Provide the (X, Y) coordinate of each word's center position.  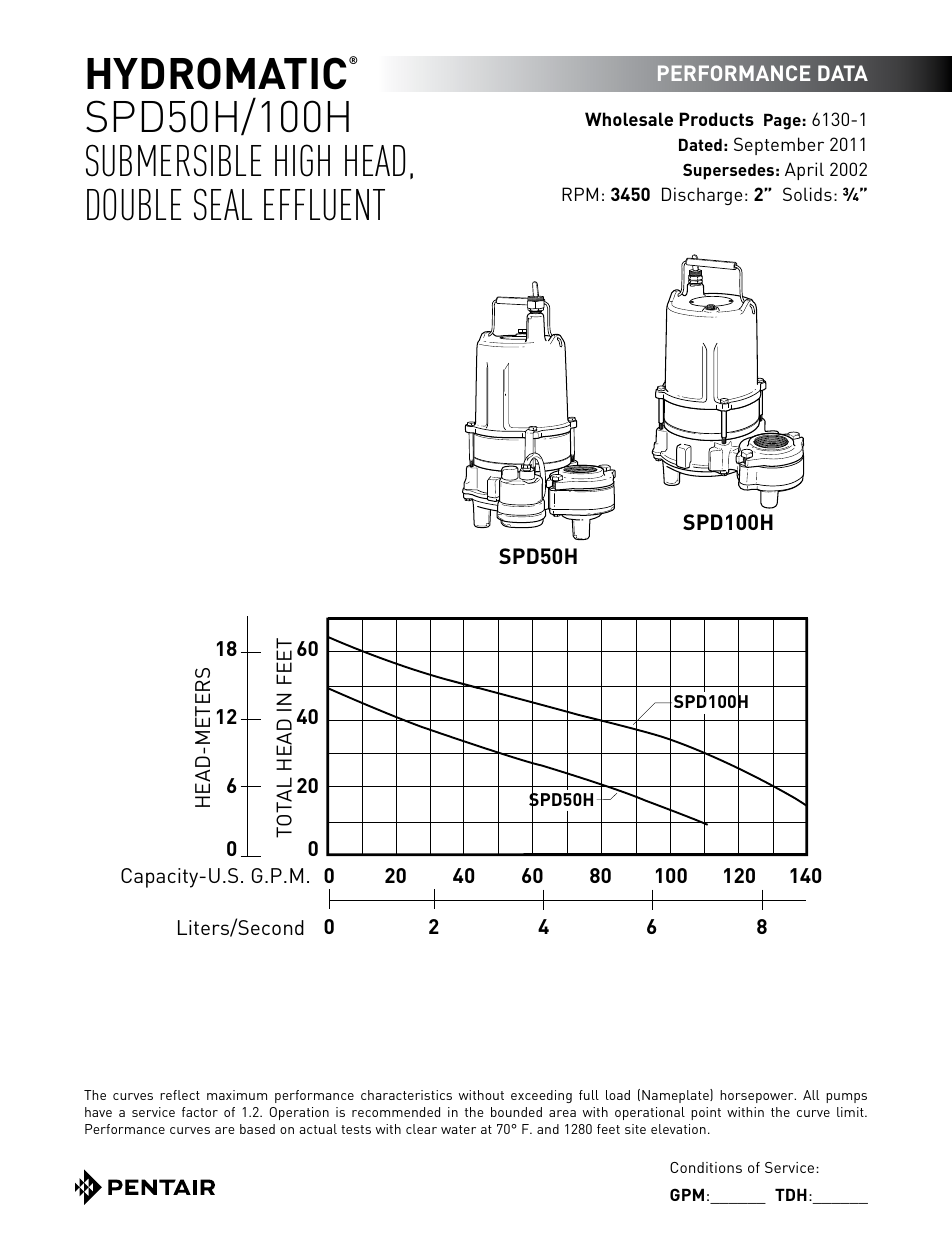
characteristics (406, 1095)
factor (200, 1112)
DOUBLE (134, 204)
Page (782, 121)
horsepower (758, 1096)
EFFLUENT (324, 205)
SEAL (223, 204)
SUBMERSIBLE (173, 160)
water (458, 1129)
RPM (580, 194)
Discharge (702, 196)
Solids (807, 194)
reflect (180, 1095)
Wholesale (629, 119)
